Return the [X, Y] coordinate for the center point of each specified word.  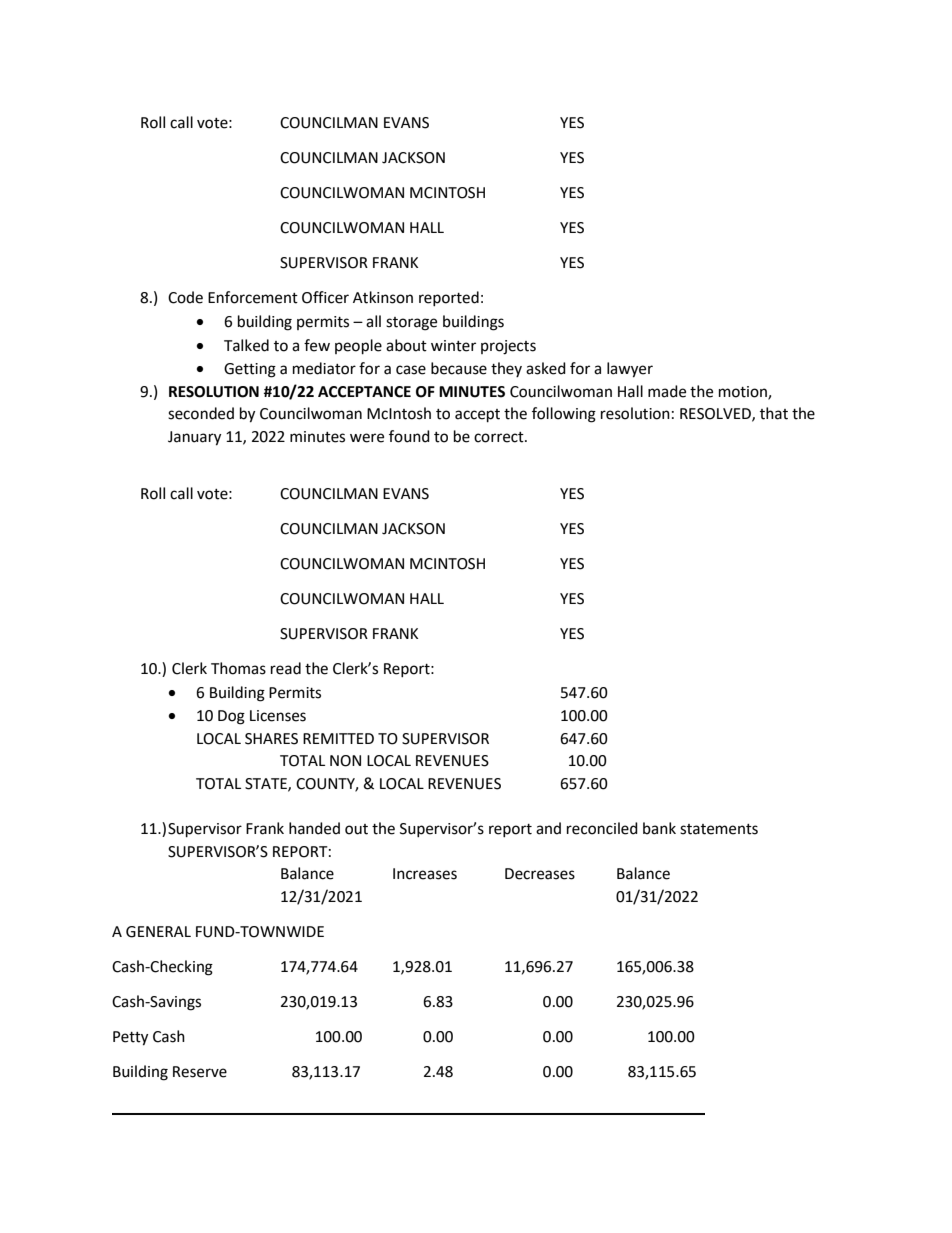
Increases [425, 874]
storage [411, 324]
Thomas [238, 668]
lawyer [630, 370]
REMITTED [338, 738]
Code [185, 297]
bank [659, 828]
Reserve [200, 1072]
